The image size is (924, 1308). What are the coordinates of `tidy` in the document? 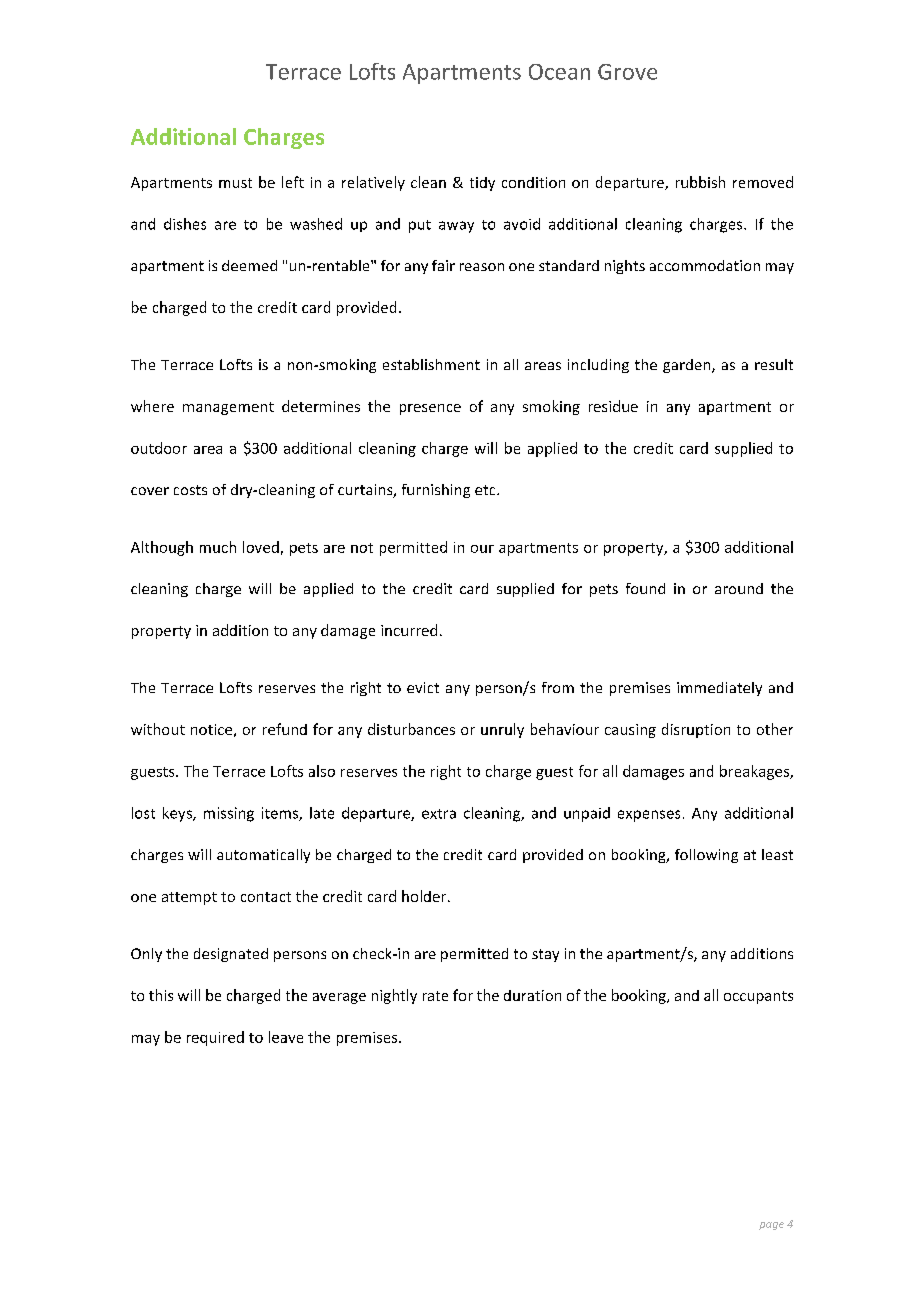 It's located at (482, 184).
